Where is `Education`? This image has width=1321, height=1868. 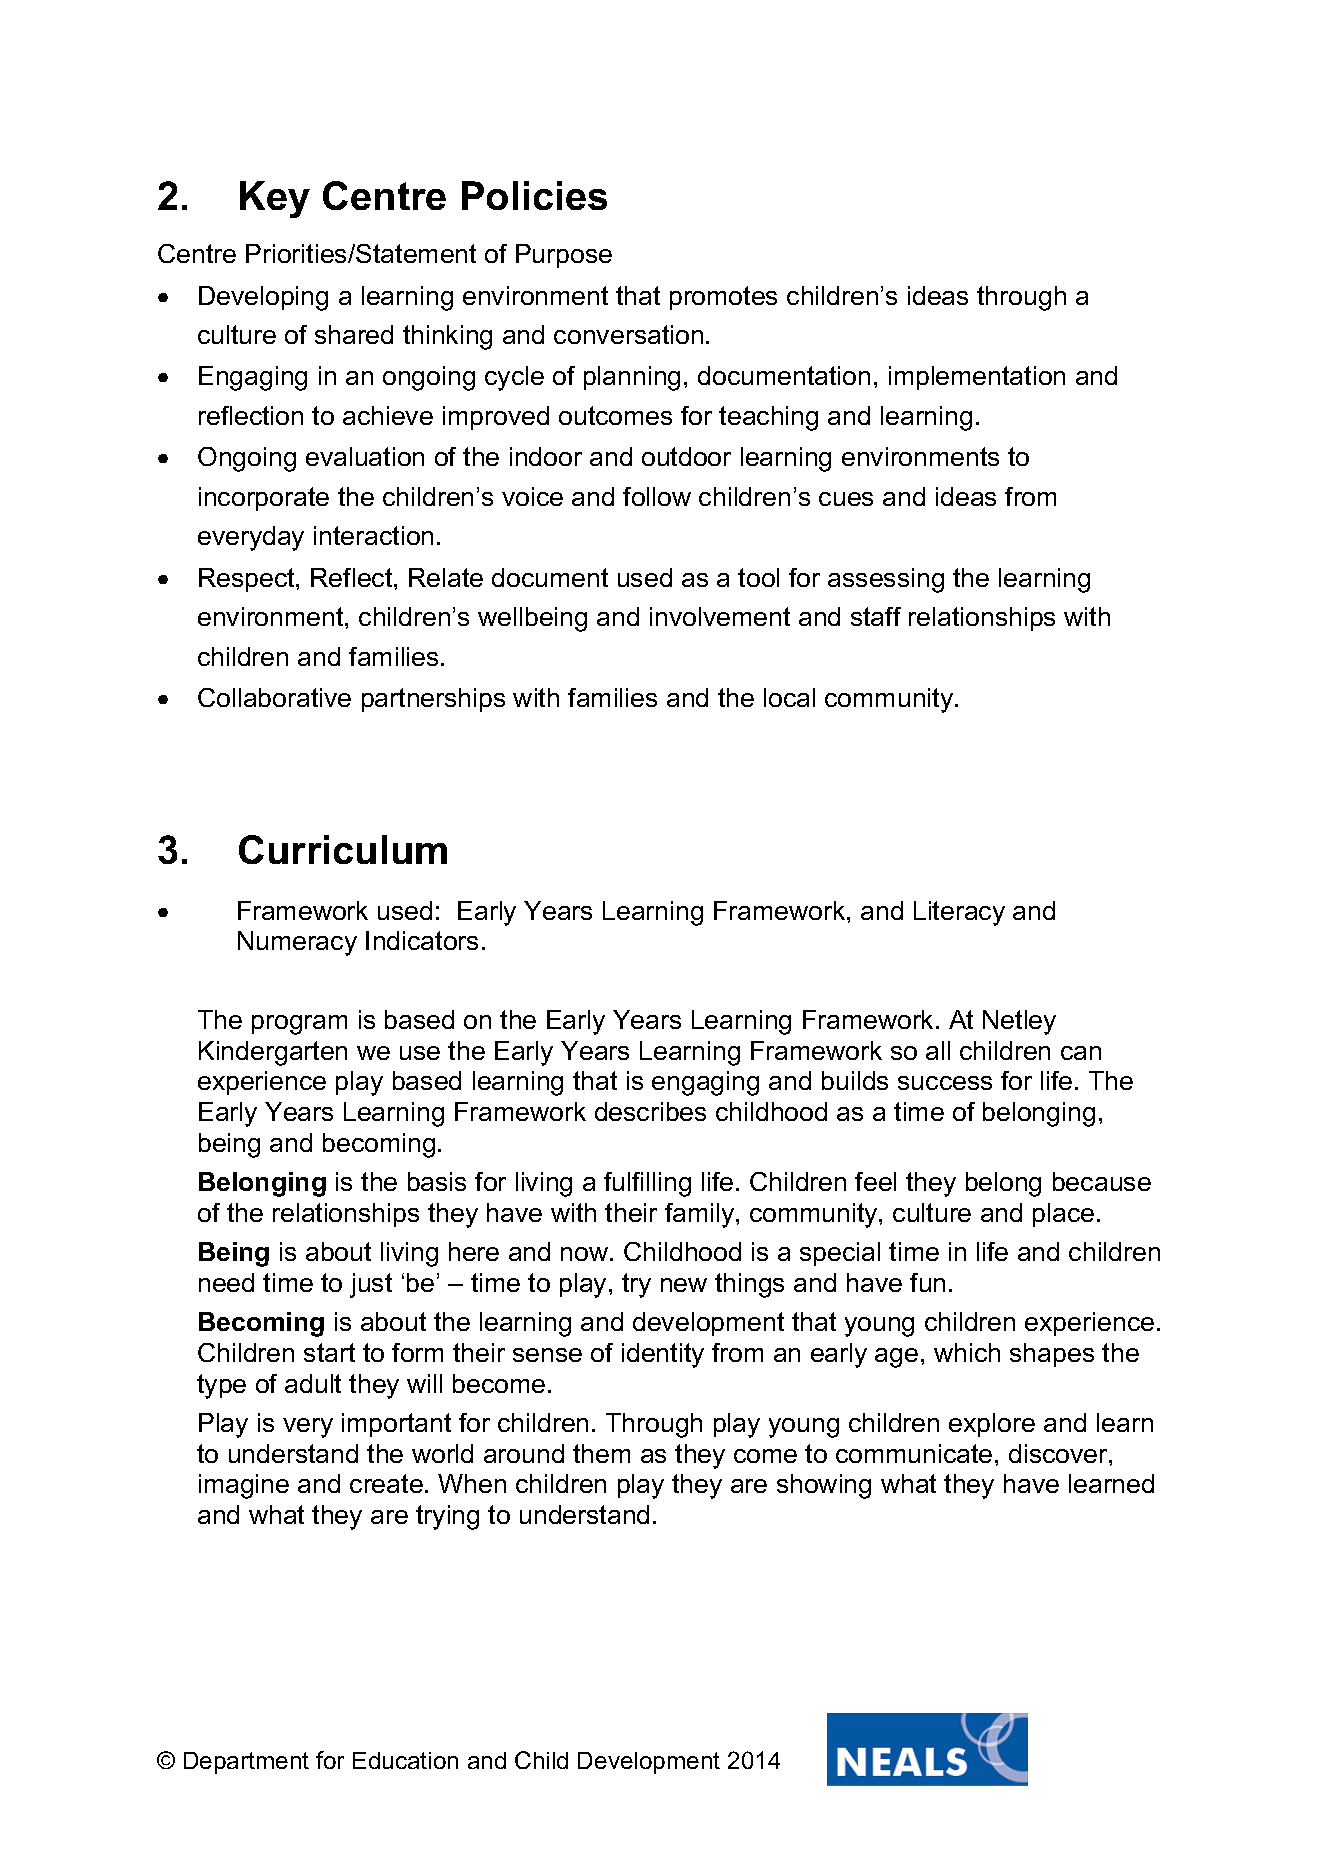
Education is located at coordinates (405, 1760).
